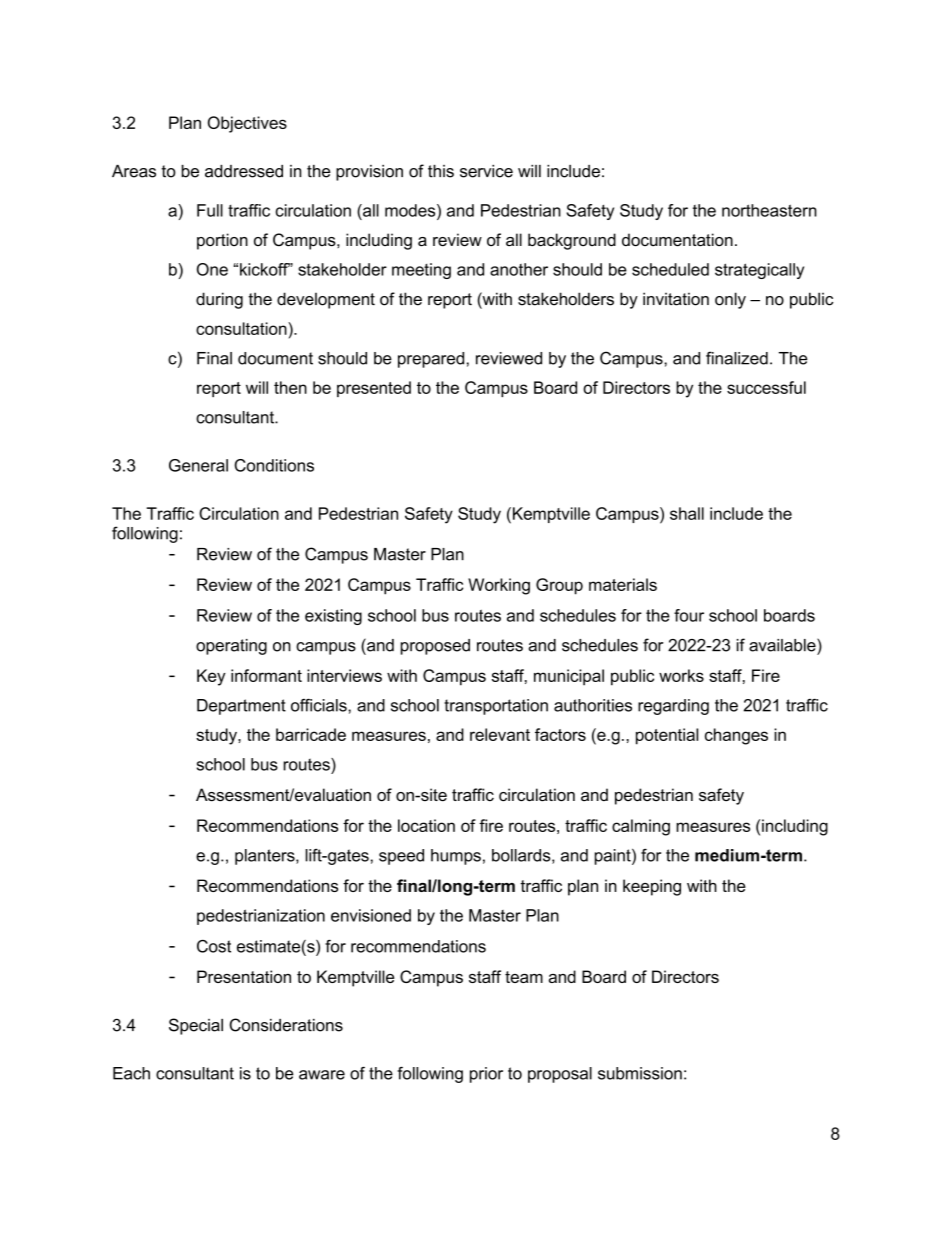  What do you see at coordinates (500, 734) in the screenshot?
I see `relevant` at bounding box center [500, 734].
